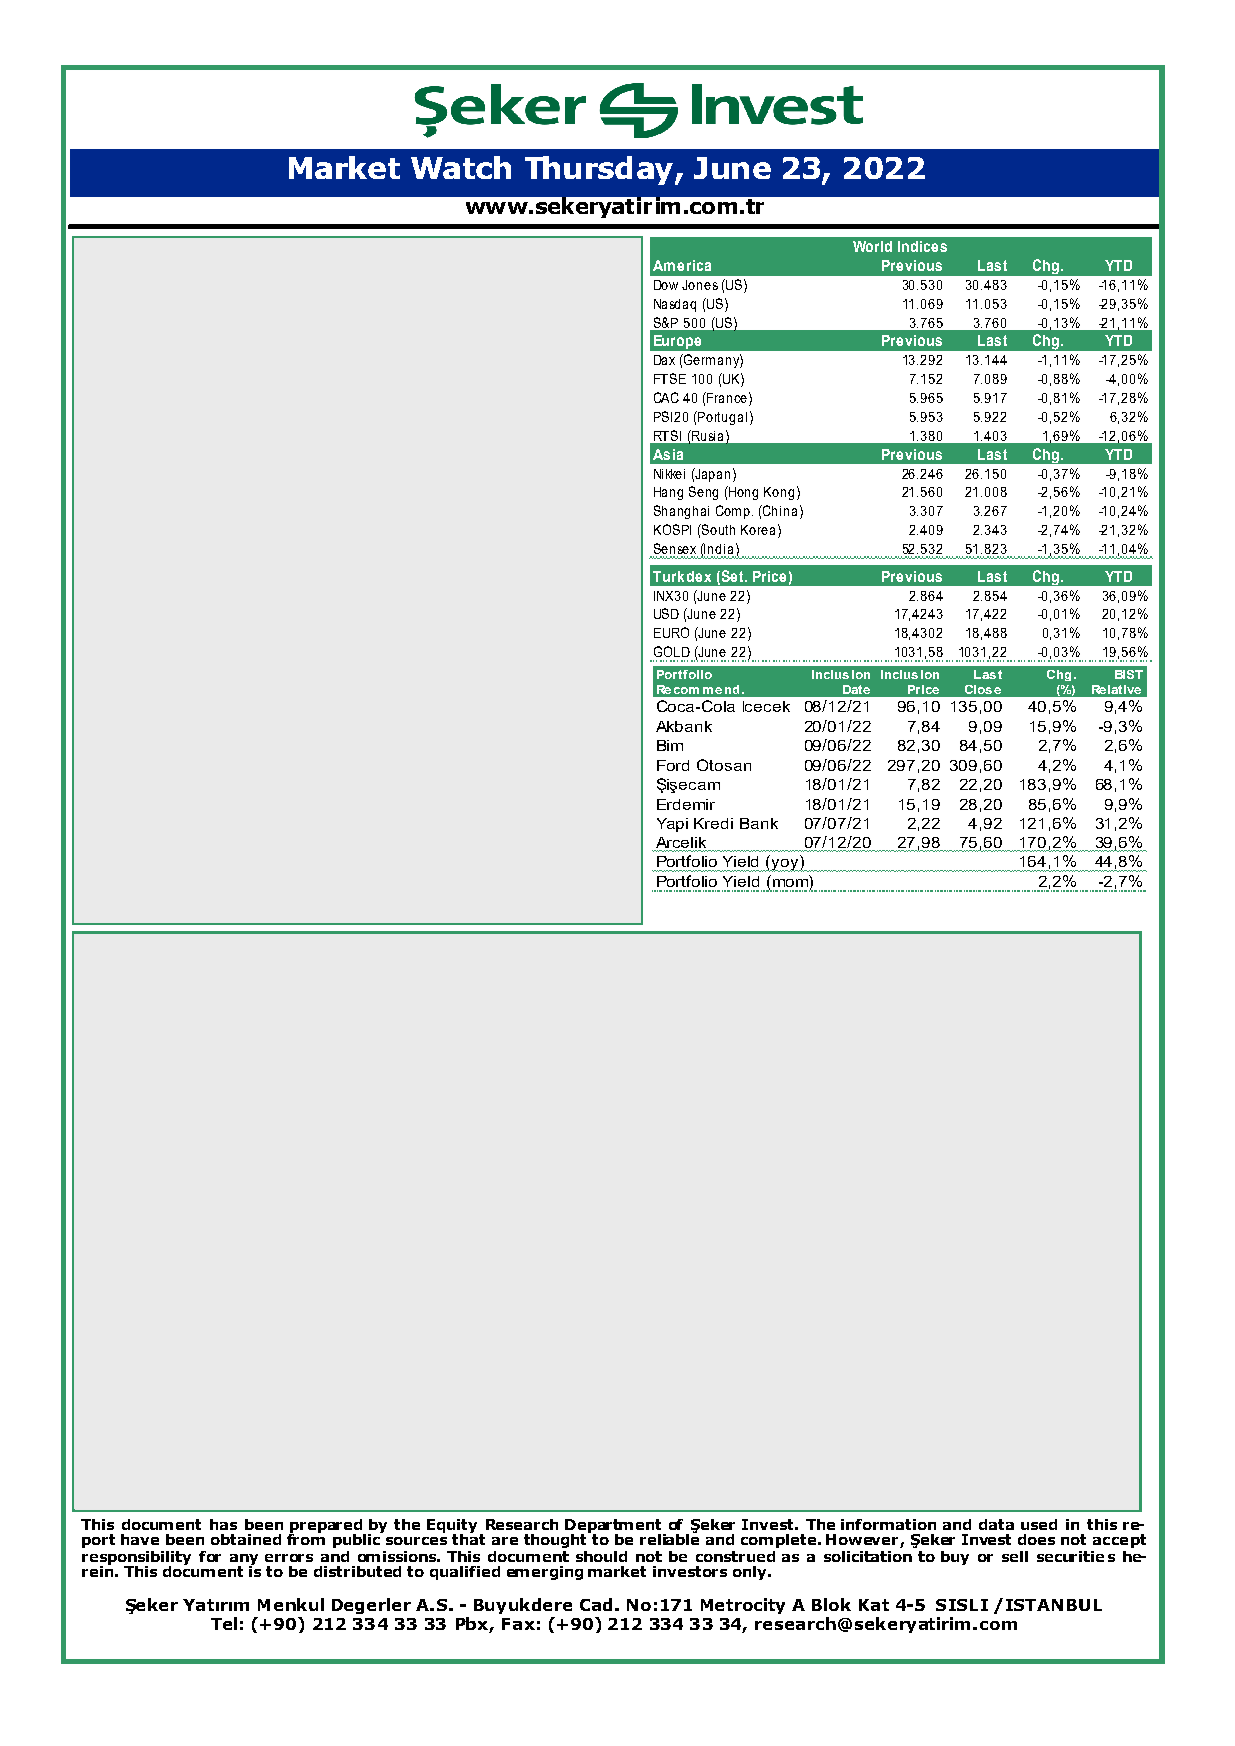 The width and height of the document is (1235, 1746). I want to click on Erdemir, so click(686, 804).
